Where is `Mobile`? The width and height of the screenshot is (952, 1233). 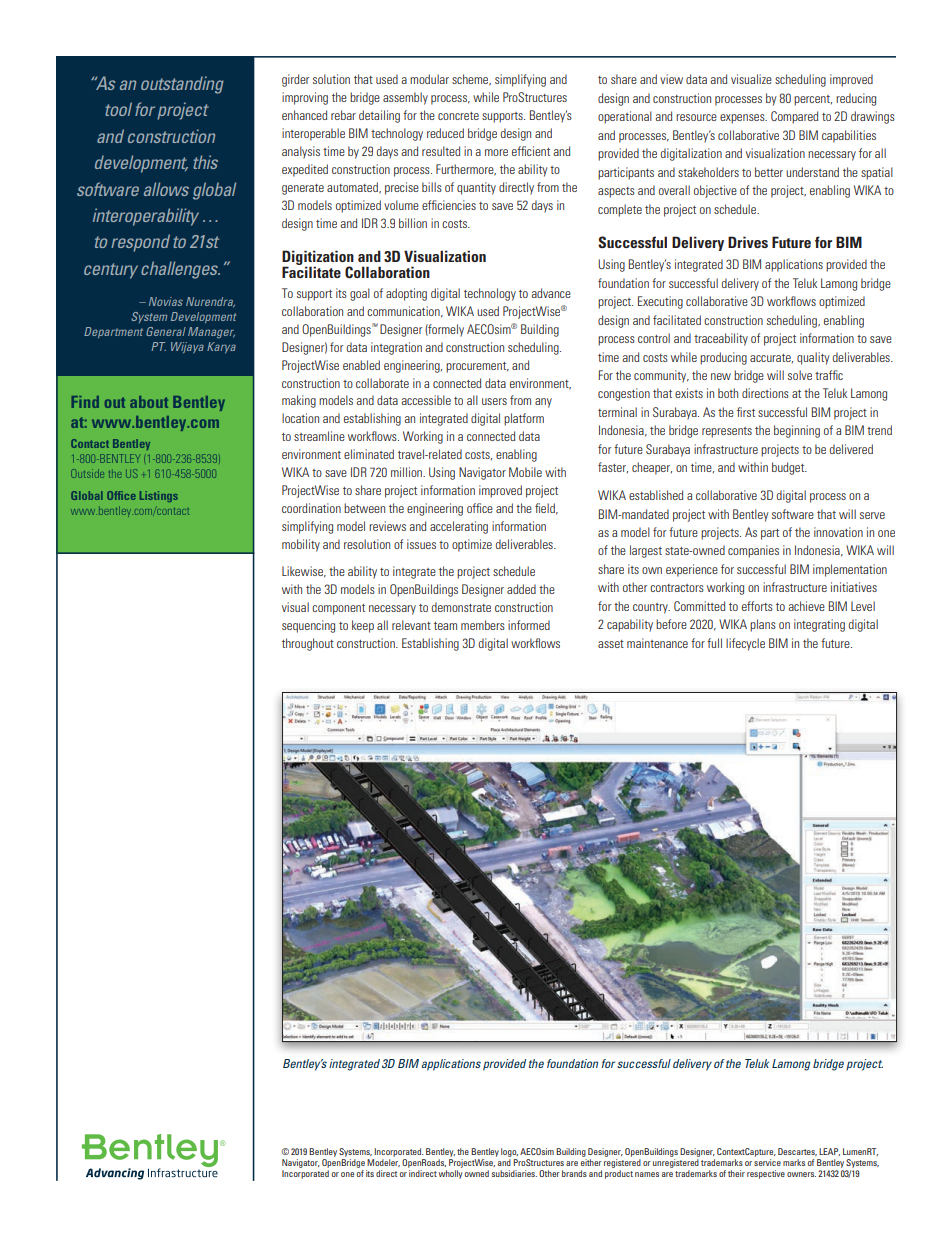
Mobile is located at coordinates (525, 472).
